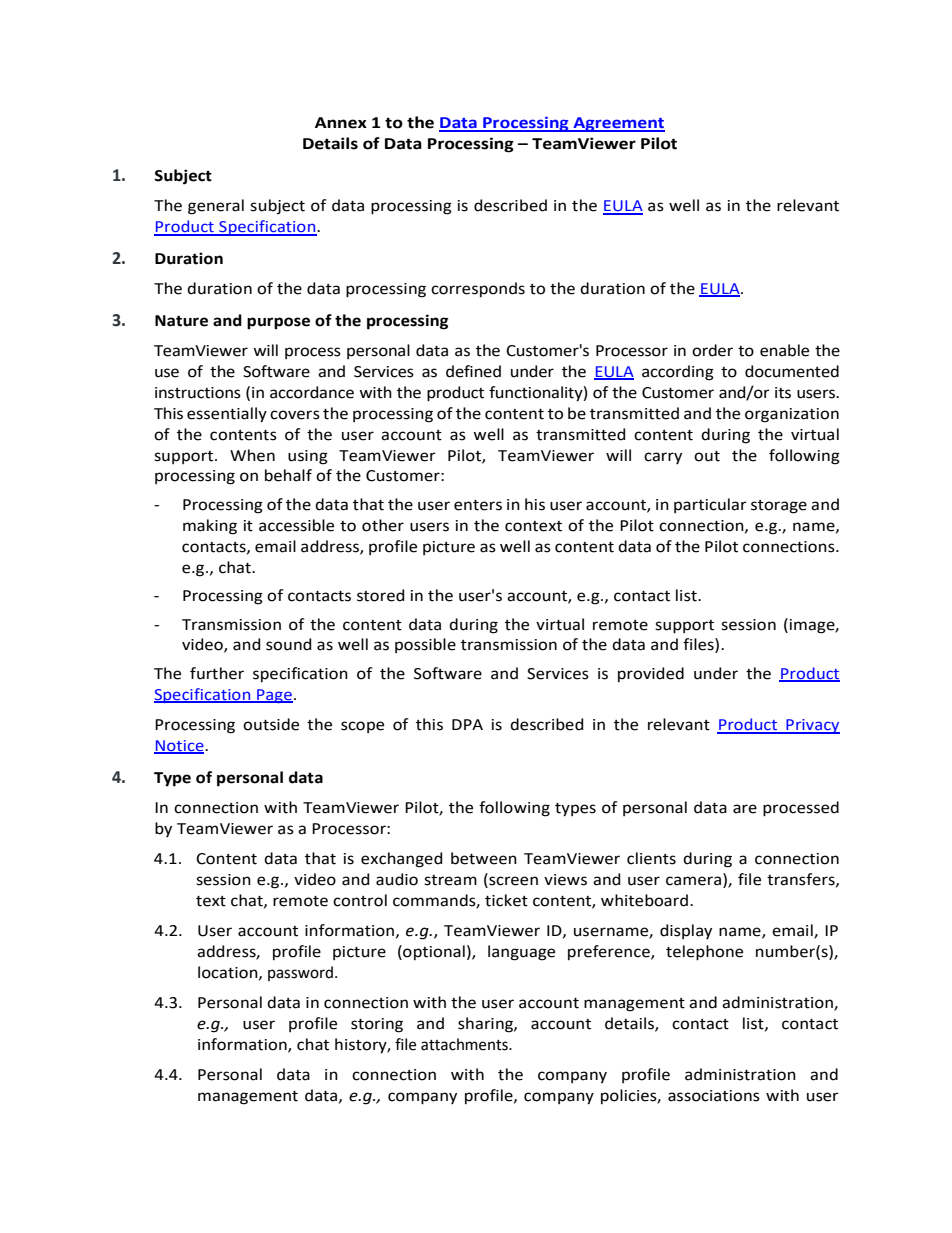 The width and height of the image is (952, 1233). I want to click on Agreement, so click(618, 124).
